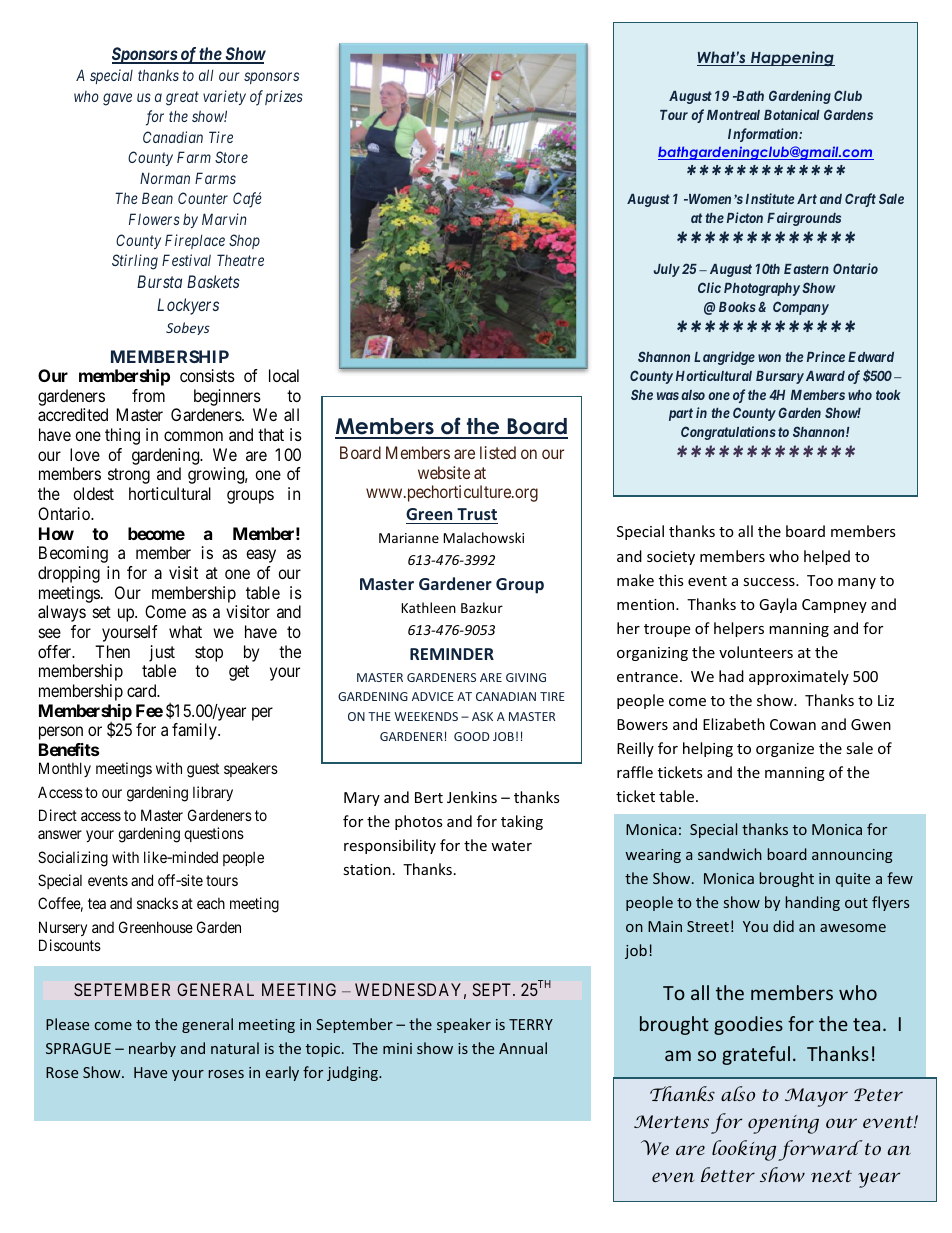 This image has width=952, height=1233. I want to click on Botanical, so click(792, 114).
